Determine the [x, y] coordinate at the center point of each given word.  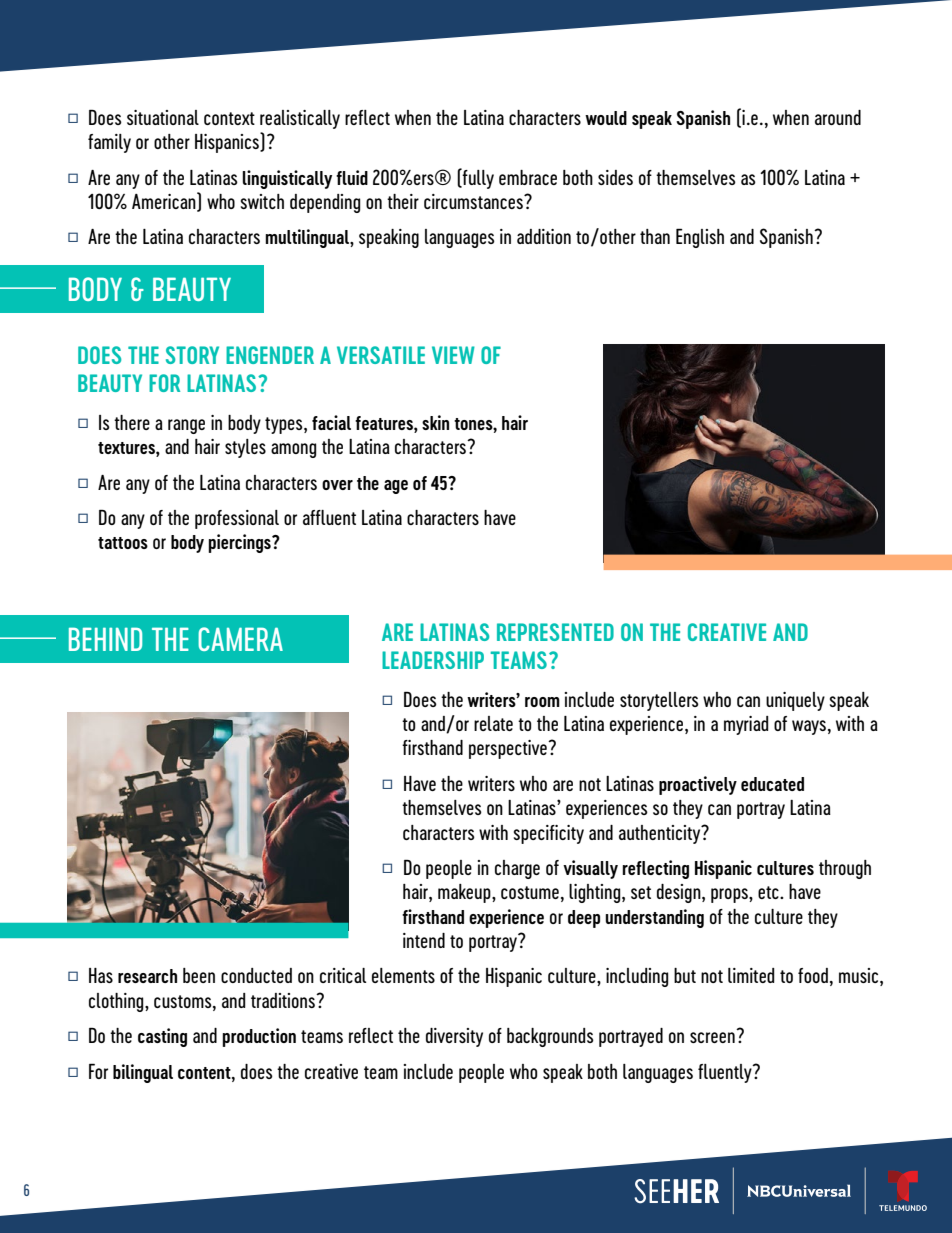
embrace [528, 177]
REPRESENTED [555, 632]
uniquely [795, 701]
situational [163, 117]
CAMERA [240, 639]
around [838, 117]
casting [162, 1037]
